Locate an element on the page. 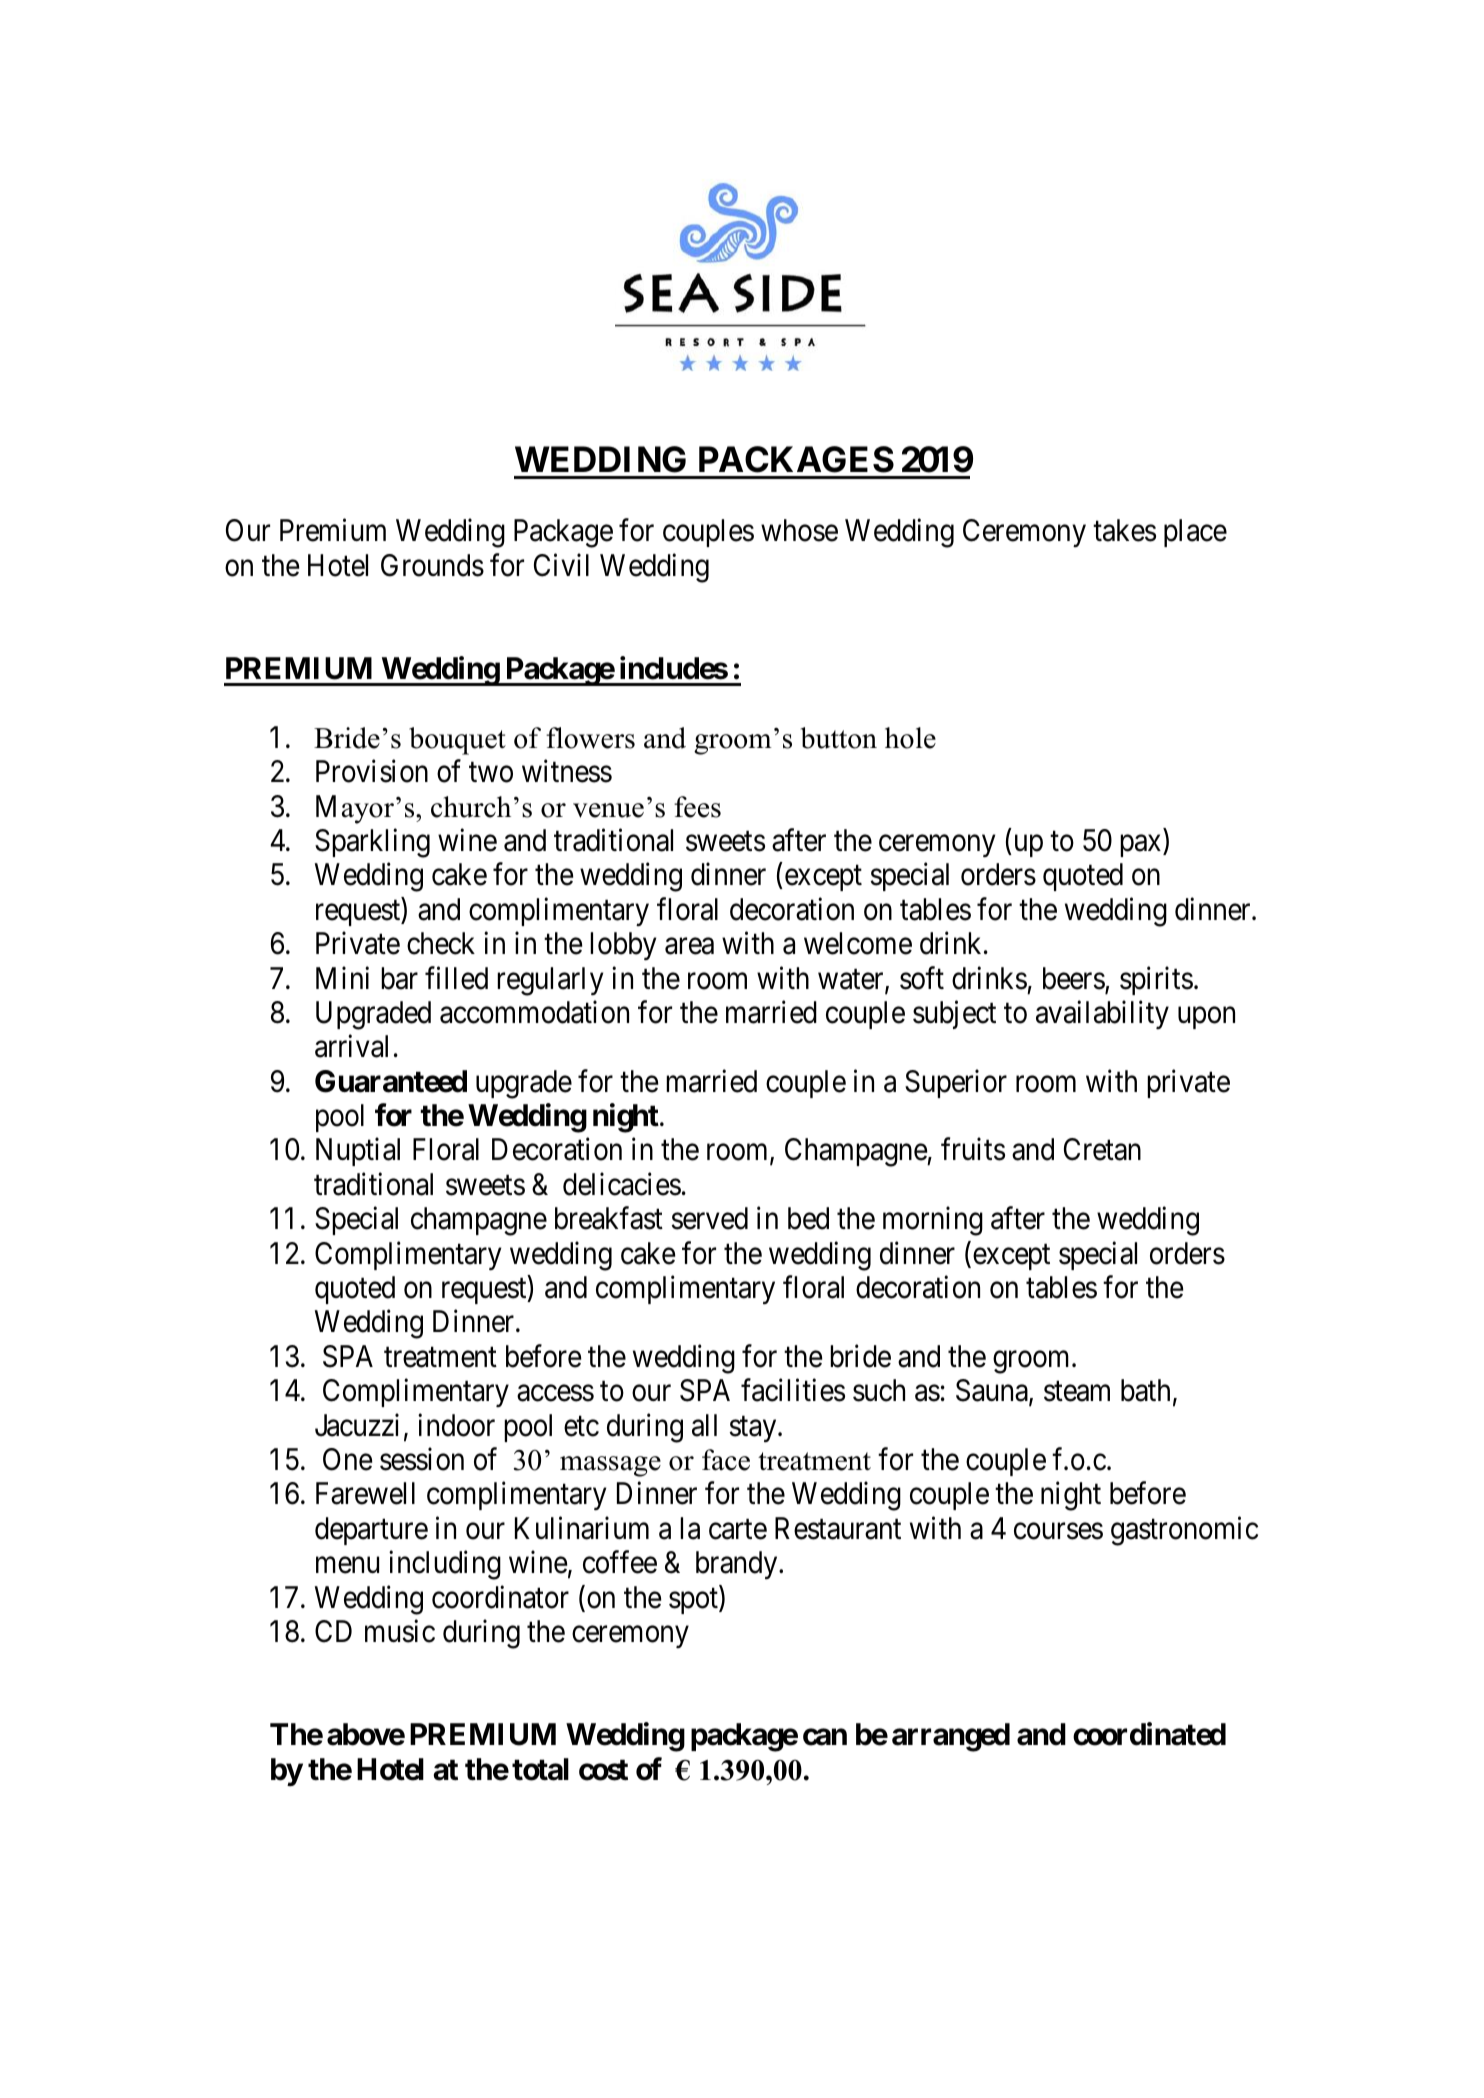  Nuptial is located at coordinates (358, 1152).
